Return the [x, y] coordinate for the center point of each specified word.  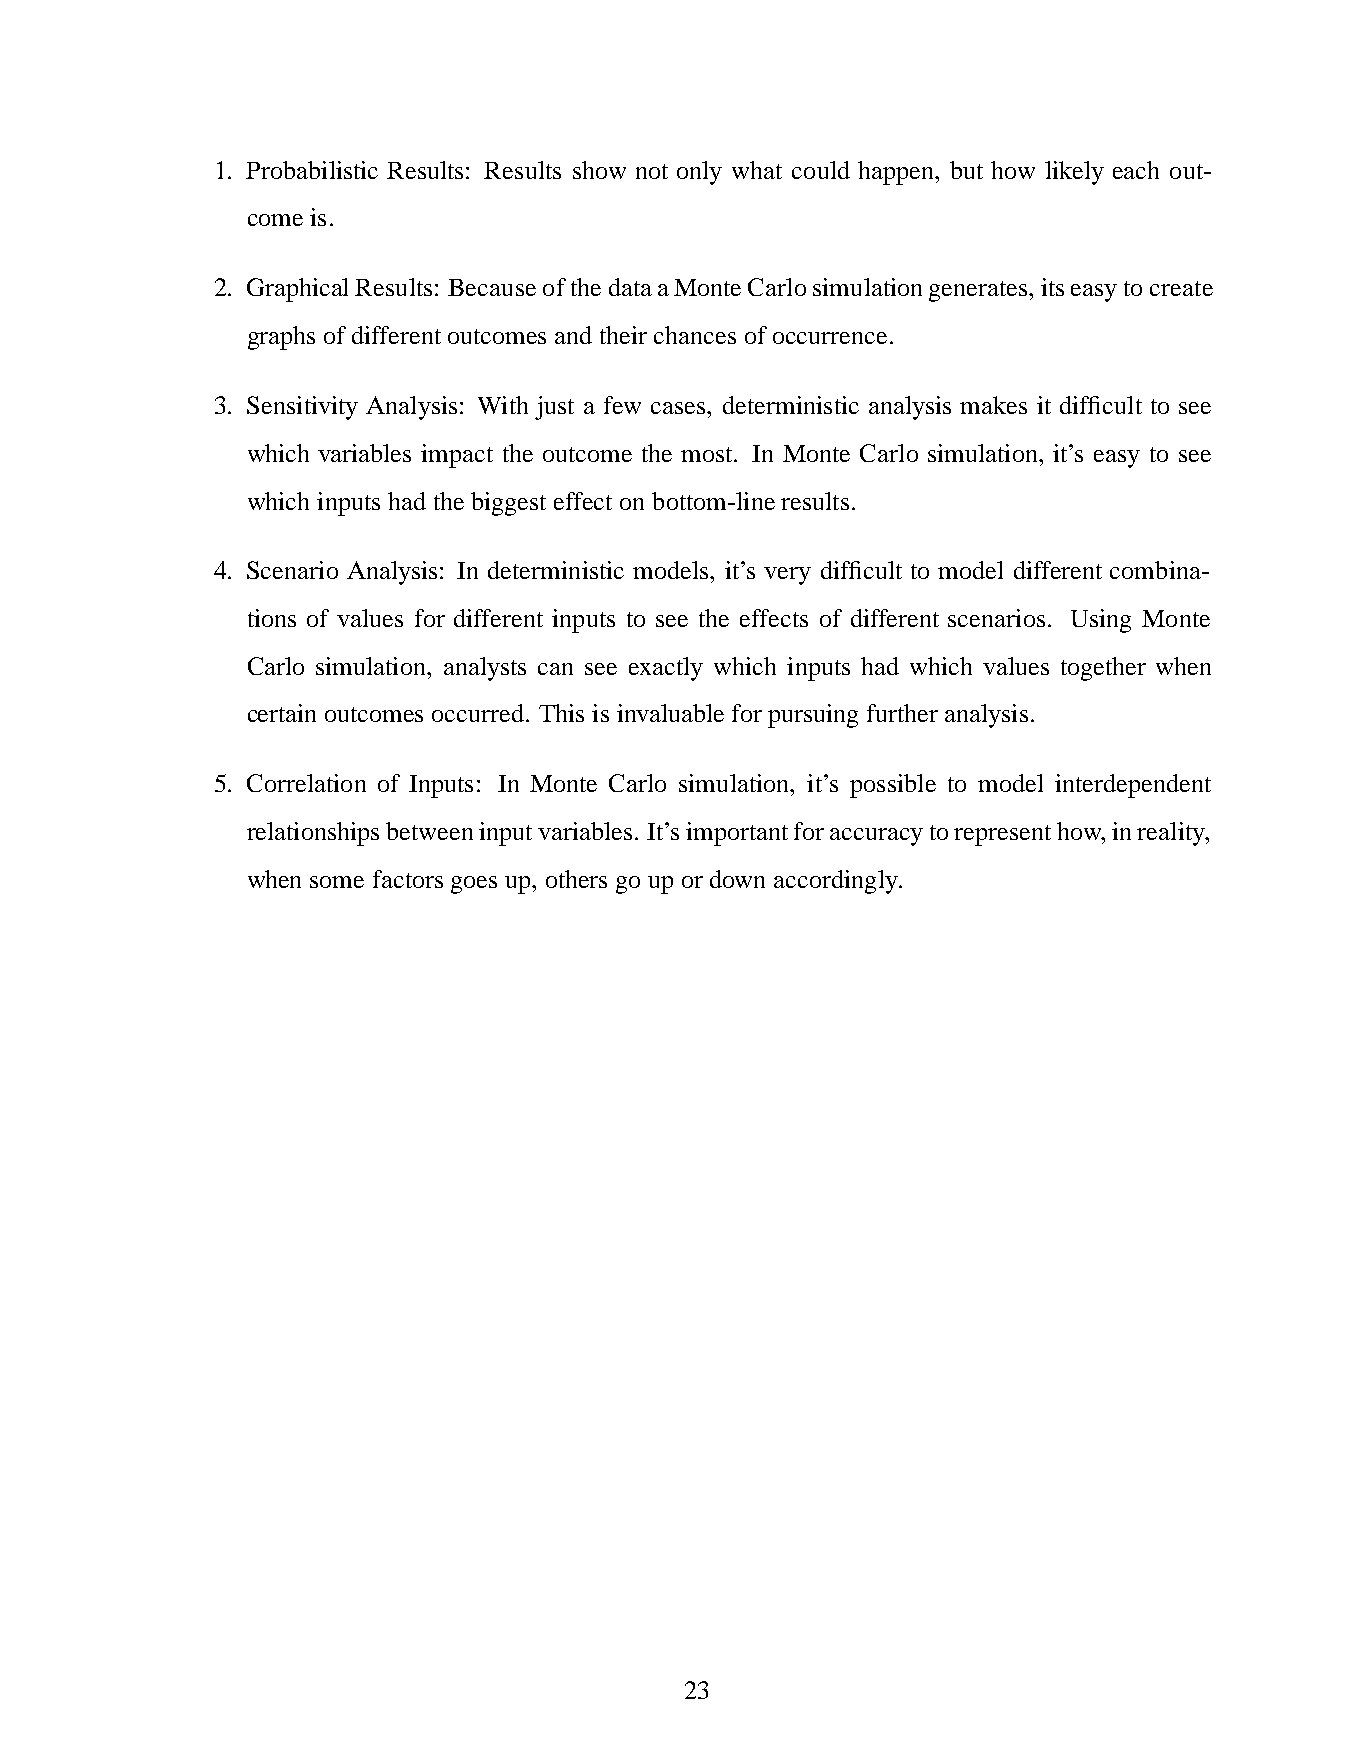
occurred [478, 713]
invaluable [670, 713]
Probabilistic [312, 170]
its [1052, 287]
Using [1101, 621]
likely [1074, 173]
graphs [281, 338]
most [708, 454]
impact [457, 456]
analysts [485, 669]
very [787, 576]
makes [993, 405]
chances [695, 335]
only [699, 173]
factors [408, 879]
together [1103, 669]
